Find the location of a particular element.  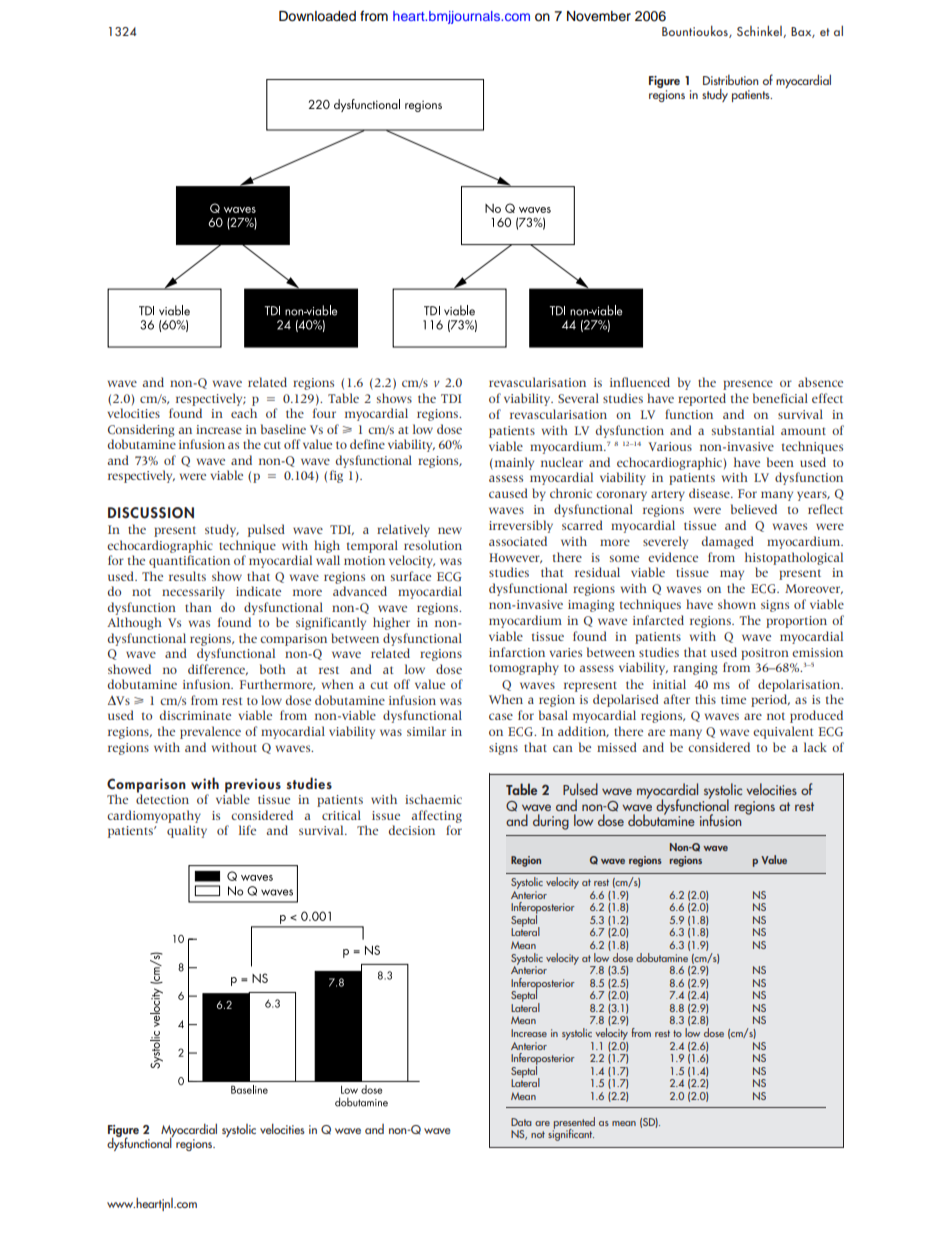

case is located at coordinates (501, 716).
